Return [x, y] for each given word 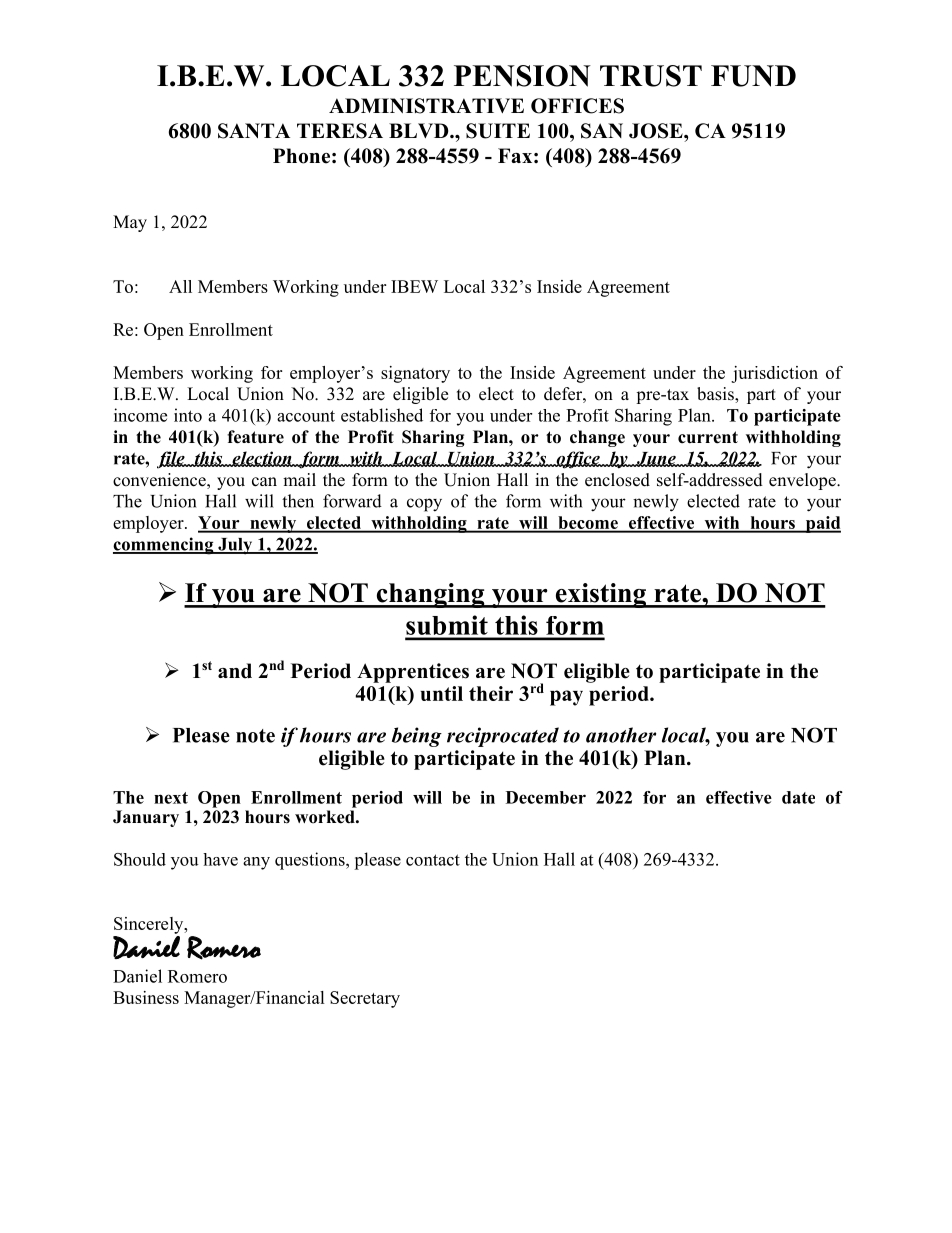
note [255, 736]
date [798, 797]
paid [822, 524]
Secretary [365, 999]
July [235, 546]
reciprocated [503, 737]
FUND [753, 76]
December [546, 797]
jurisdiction [774, 374]
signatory [415, 374]
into [188, 415]
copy [424, 505]
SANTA [254, 131]
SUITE [498, 131]
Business [146, 997]
